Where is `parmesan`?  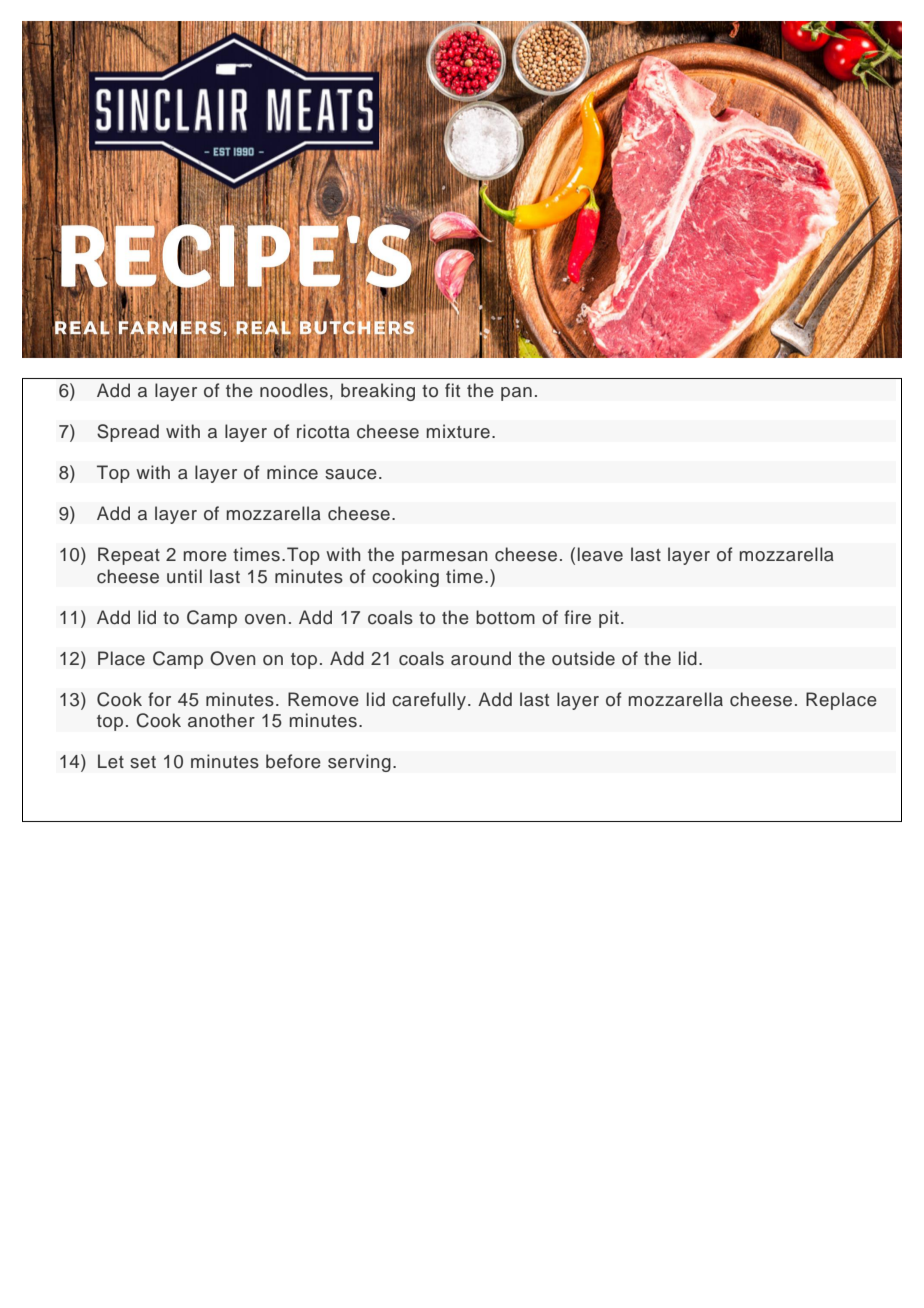 parmesan is located at coordinates (444, 558).
